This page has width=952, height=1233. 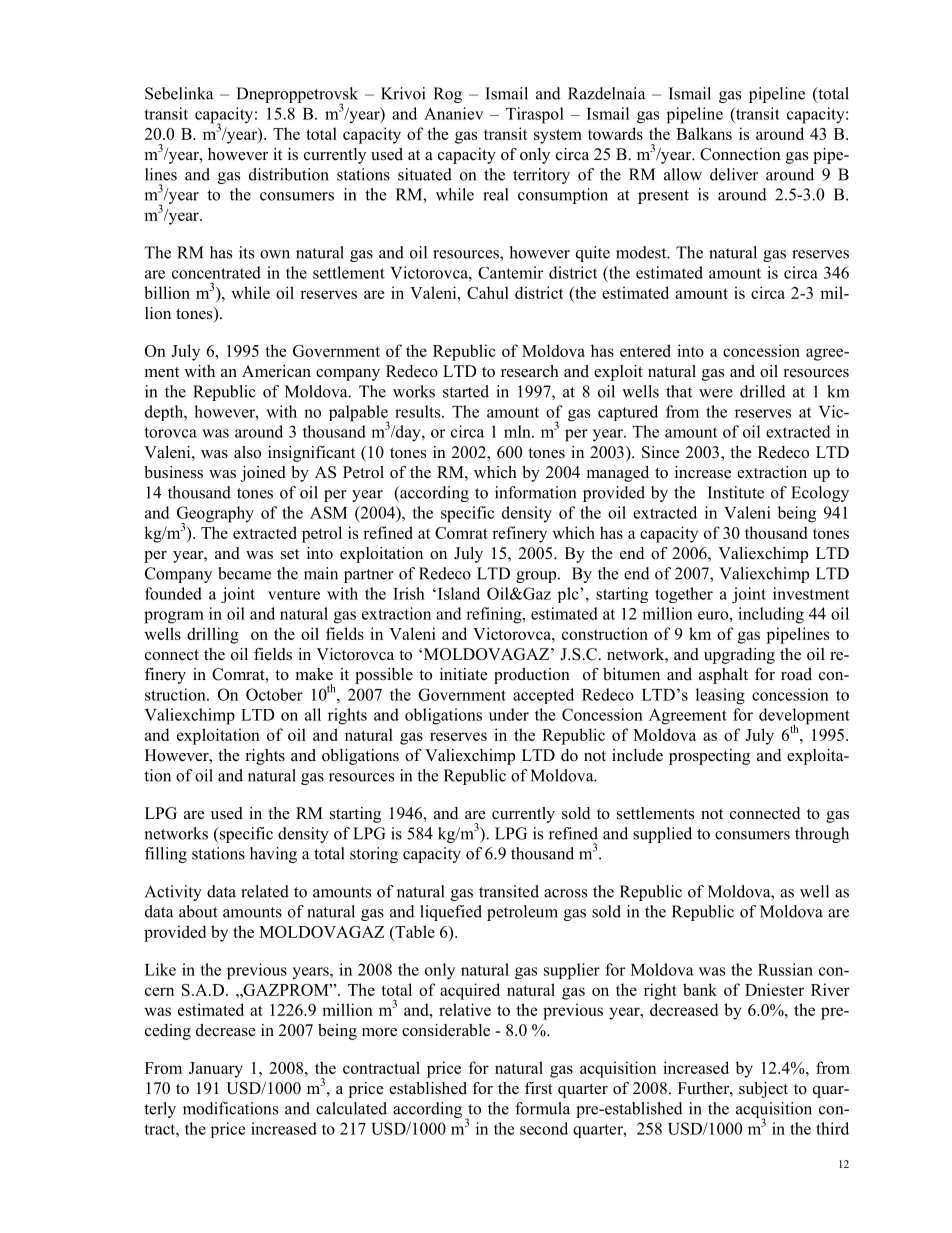 I want to click on including, so click(x=771, y=615).
